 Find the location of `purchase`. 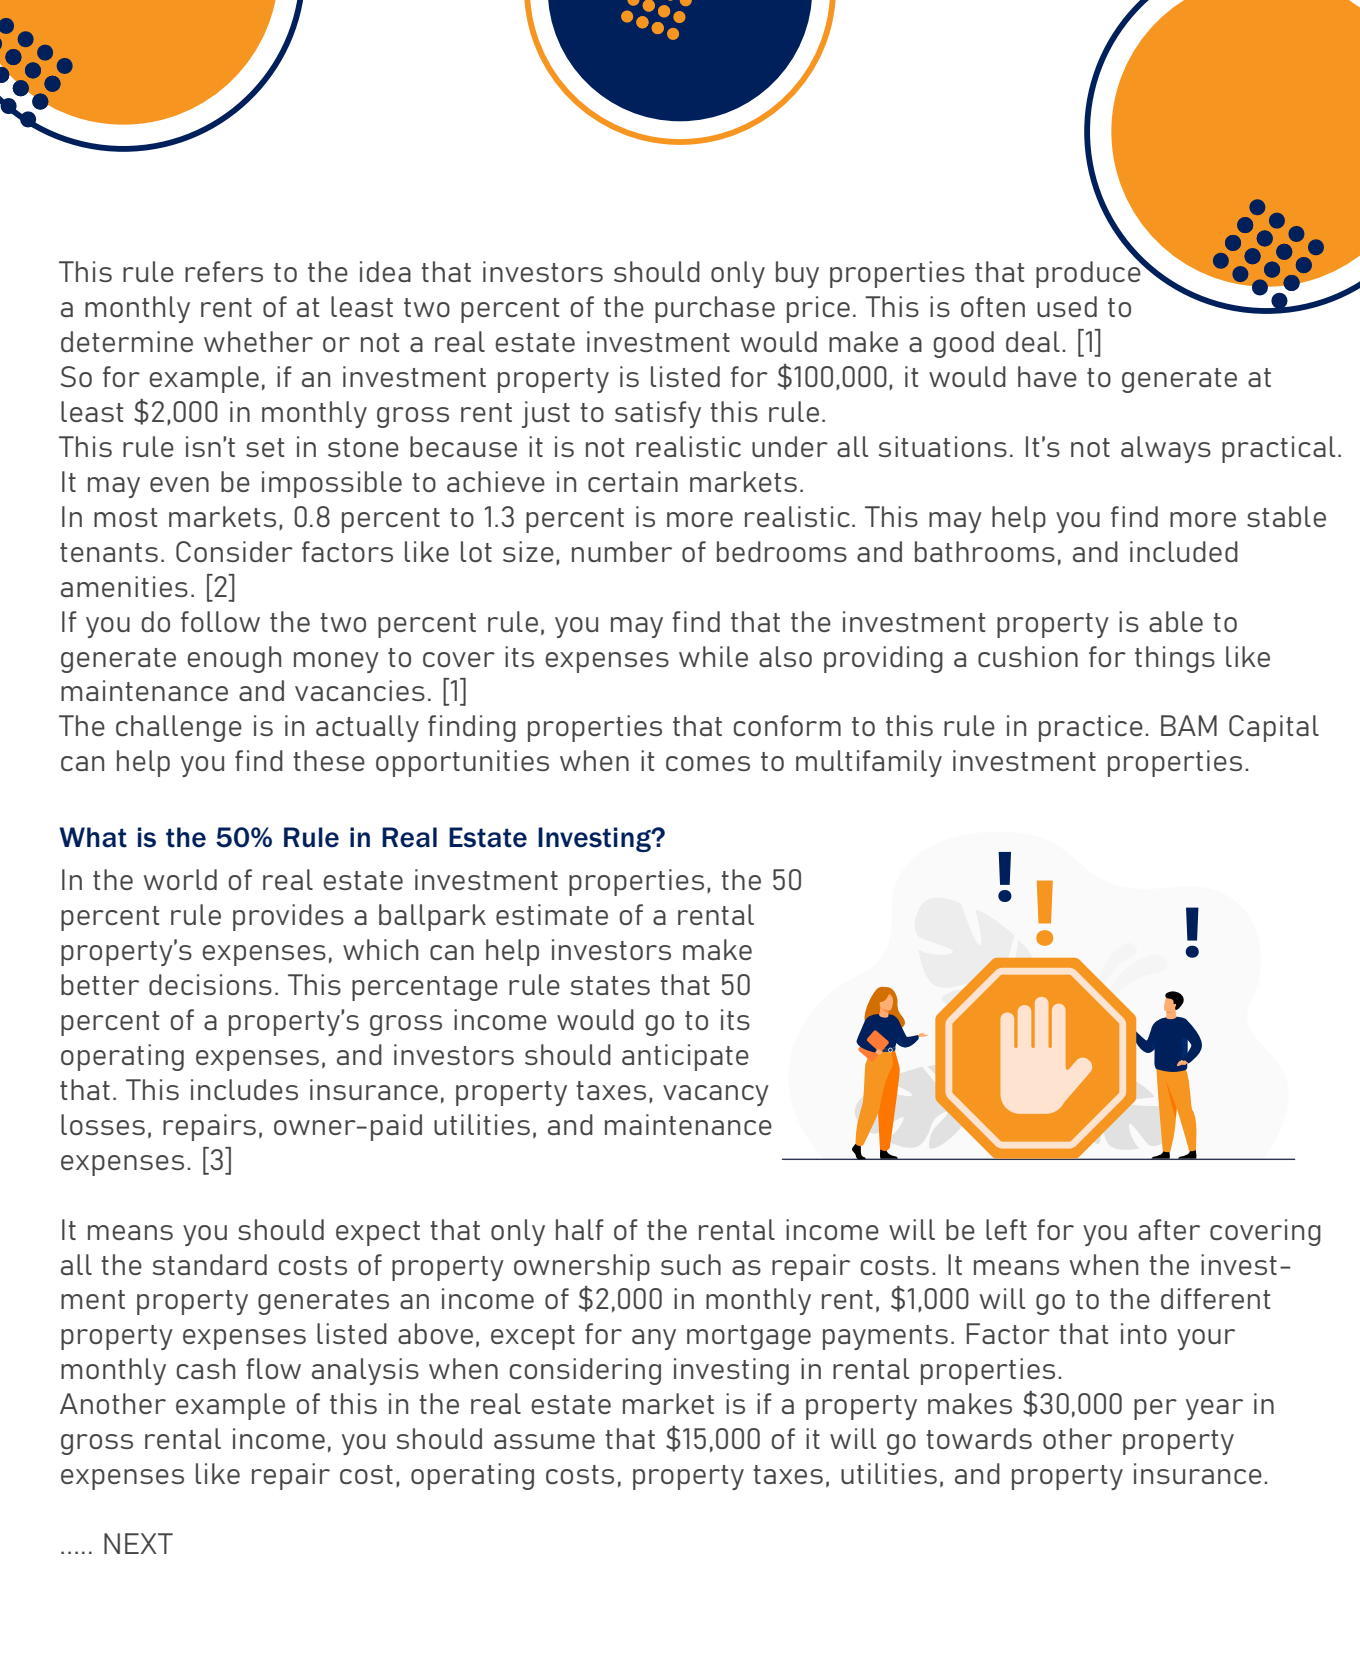

purchase is located at coordinates (715, 309).
